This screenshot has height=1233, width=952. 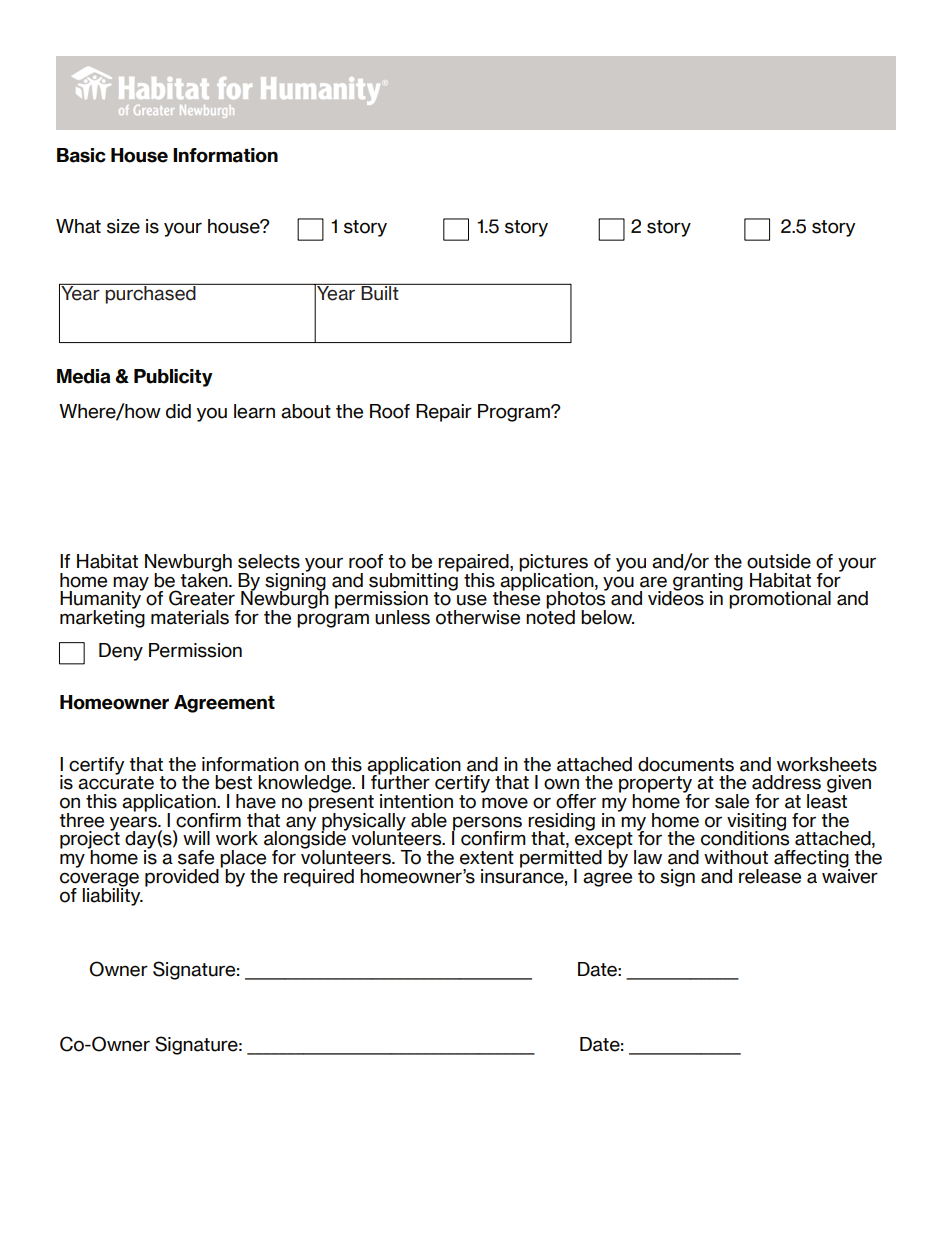 What do you see at coordinates (123, 226) in the screenshot?
I see `size` at bounding box center [123, 226].
